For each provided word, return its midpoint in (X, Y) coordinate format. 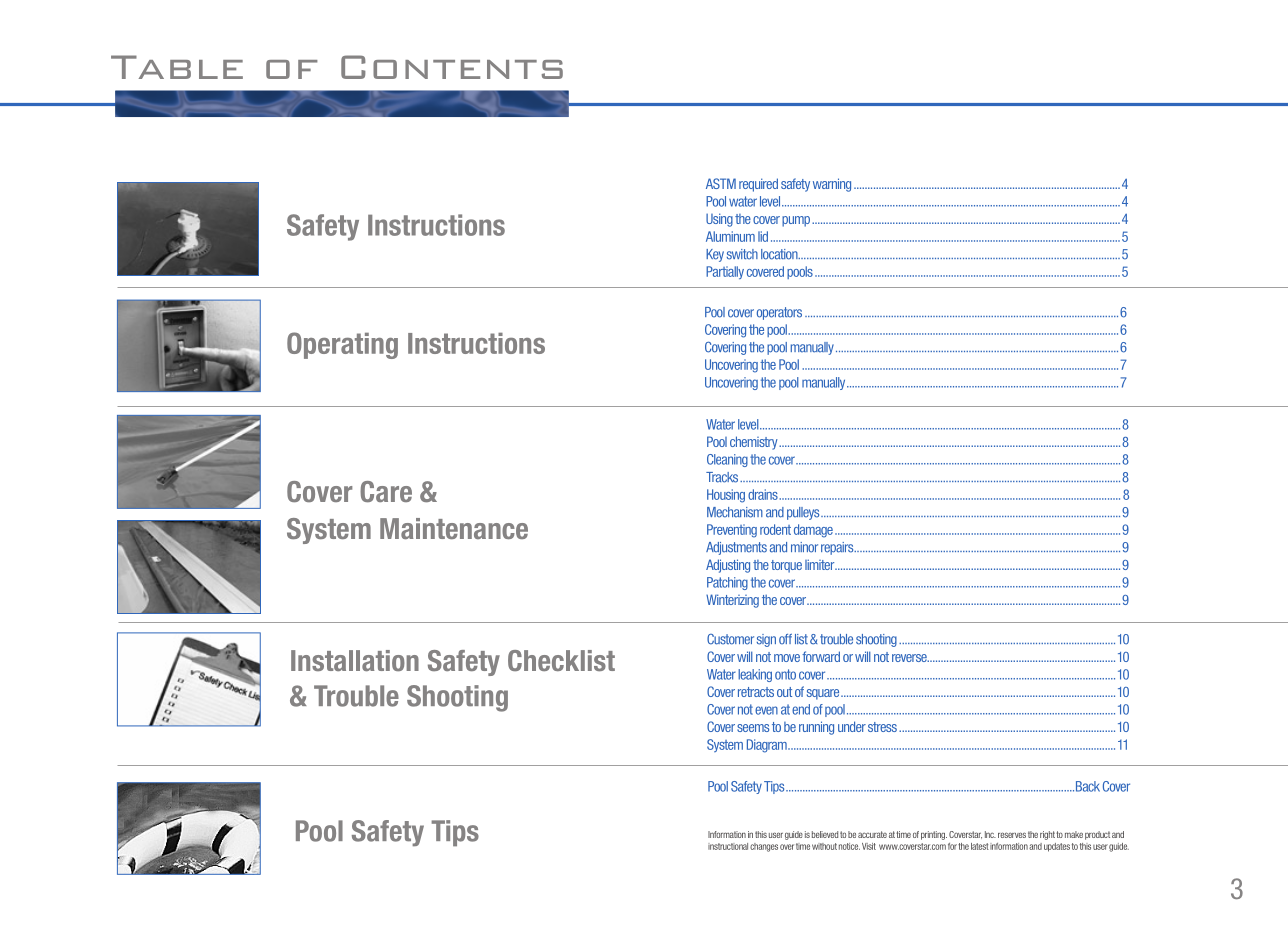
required (758, 185)
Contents (452, 67)
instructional (728, 846)
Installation (355, 660)
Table (177, 67)
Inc (990, 834)
